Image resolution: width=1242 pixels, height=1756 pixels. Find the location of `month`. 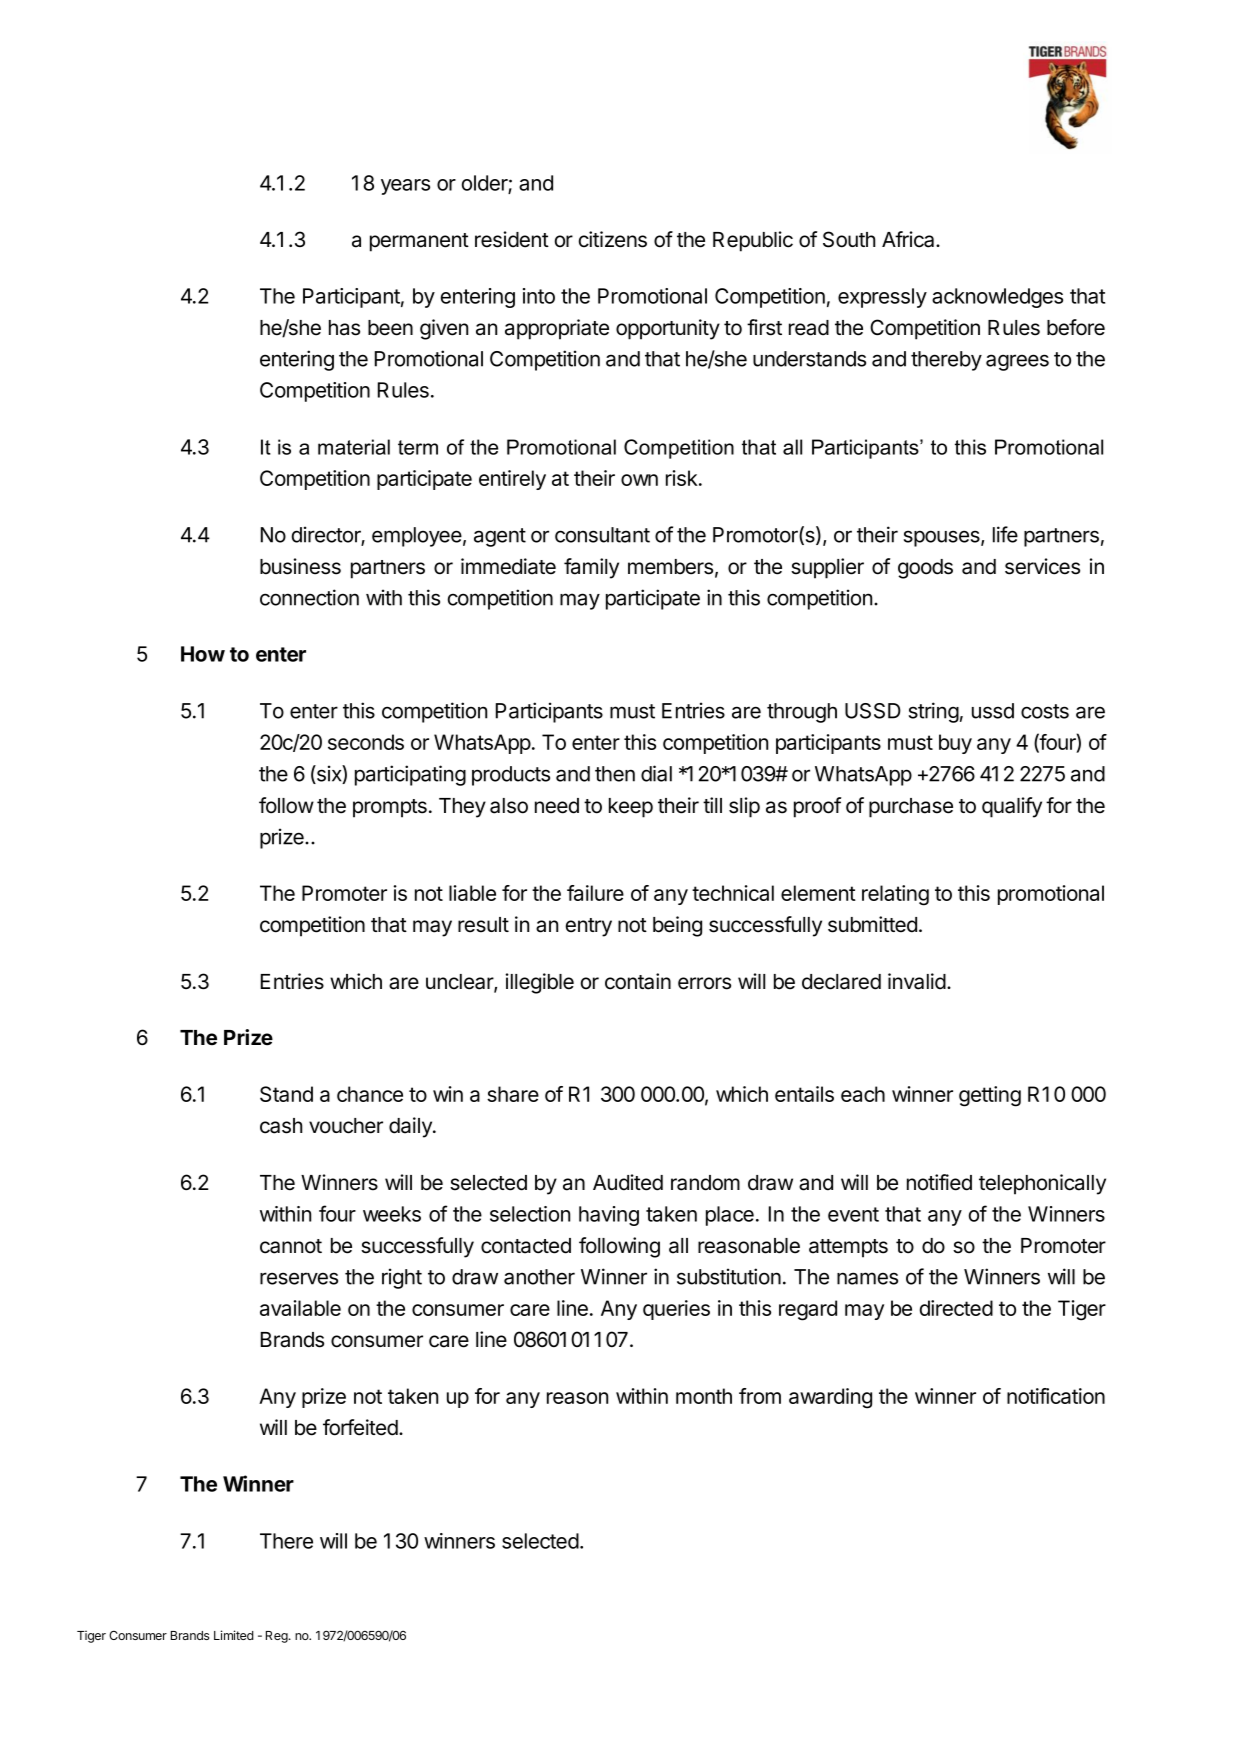

month is located at coordinates (704, 1396).
